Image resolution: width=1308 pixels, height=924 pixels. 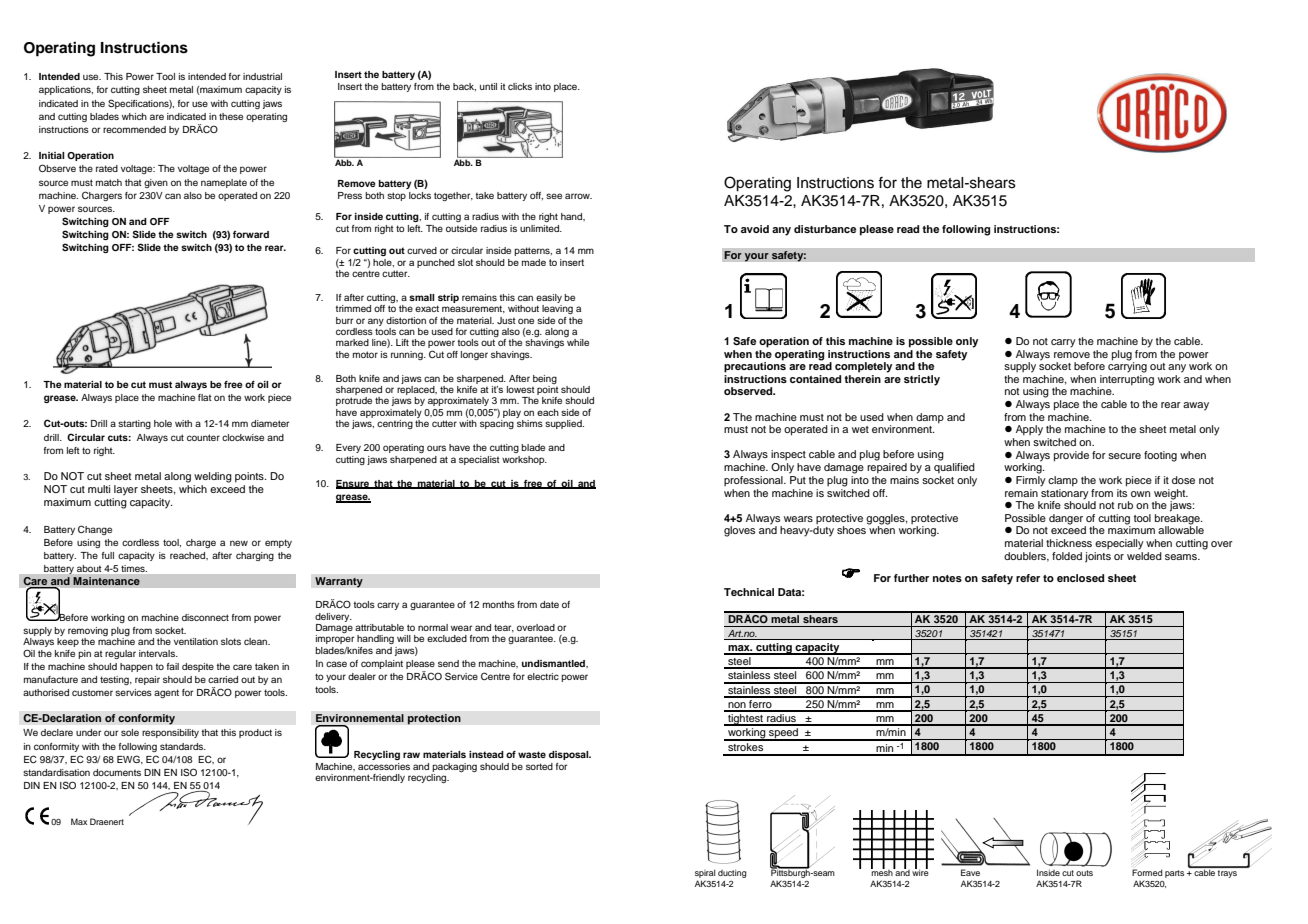 What do you see at coordinates (549, 298) in the image?
I see `easily` at bounding box center [549, 298].
